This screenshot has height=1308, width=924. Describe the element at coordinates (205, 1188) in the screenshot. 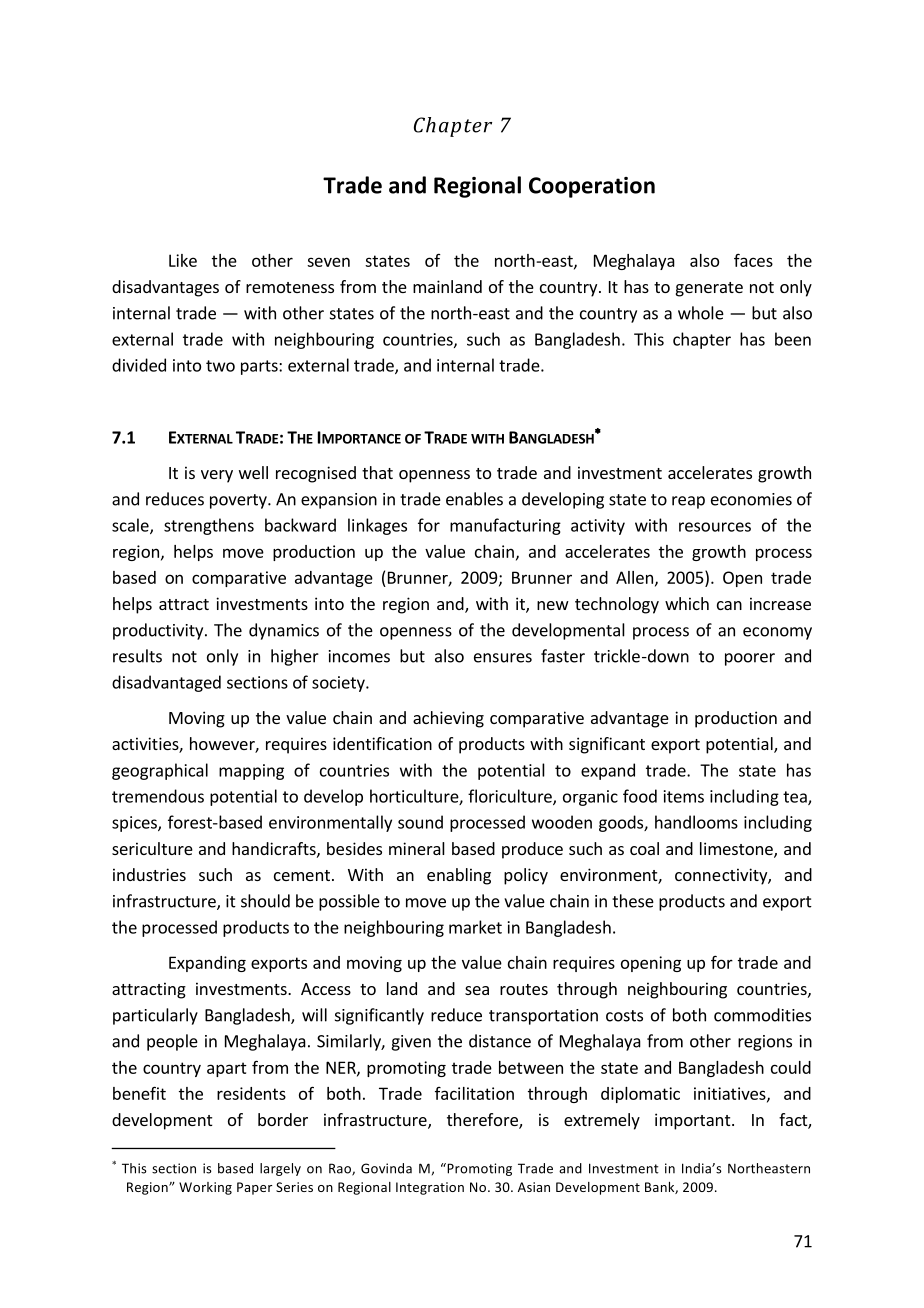

I see `Working` at that location.
